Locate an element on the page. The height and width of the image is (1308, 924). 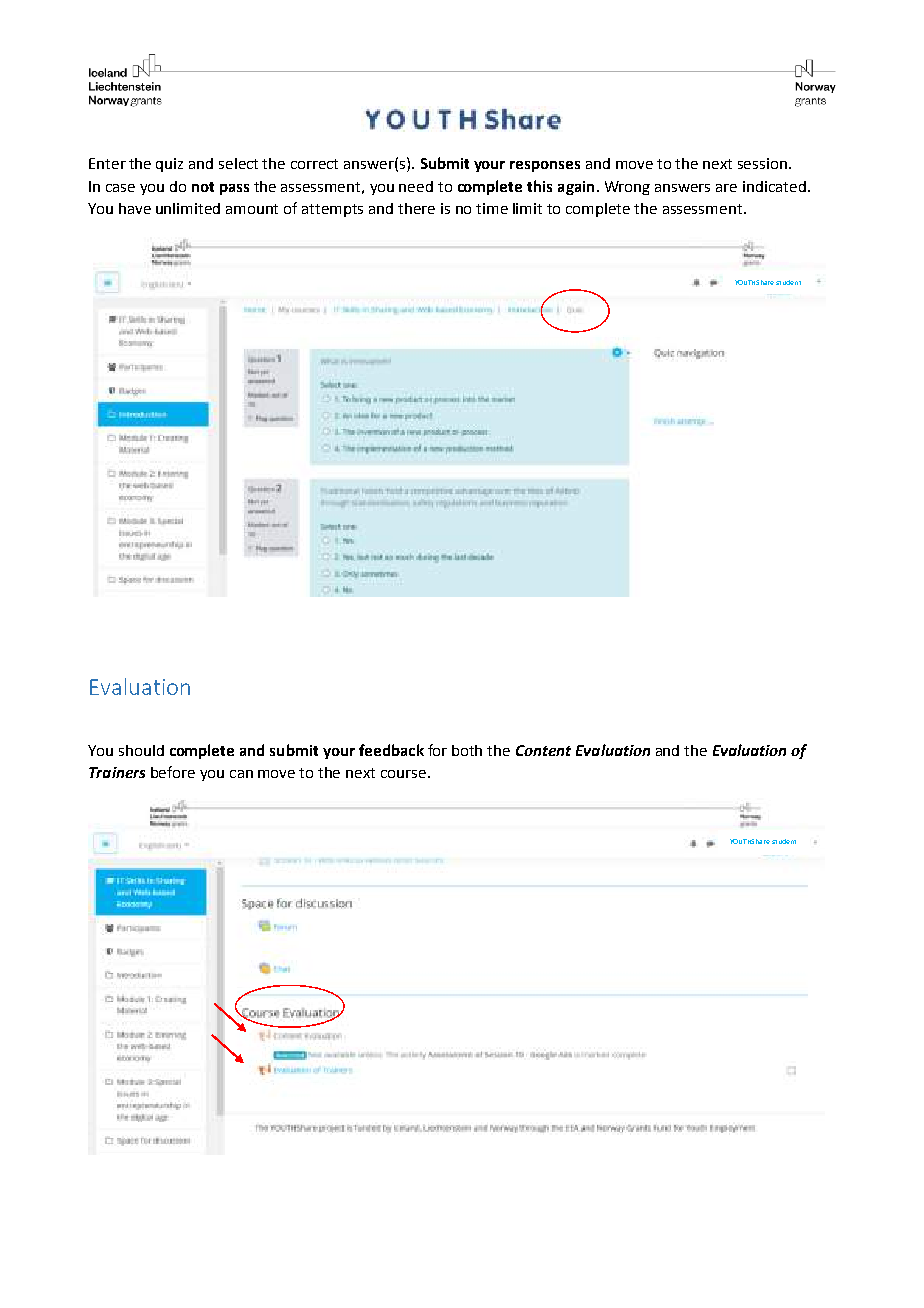
time is located at coordinates (492, 208).
